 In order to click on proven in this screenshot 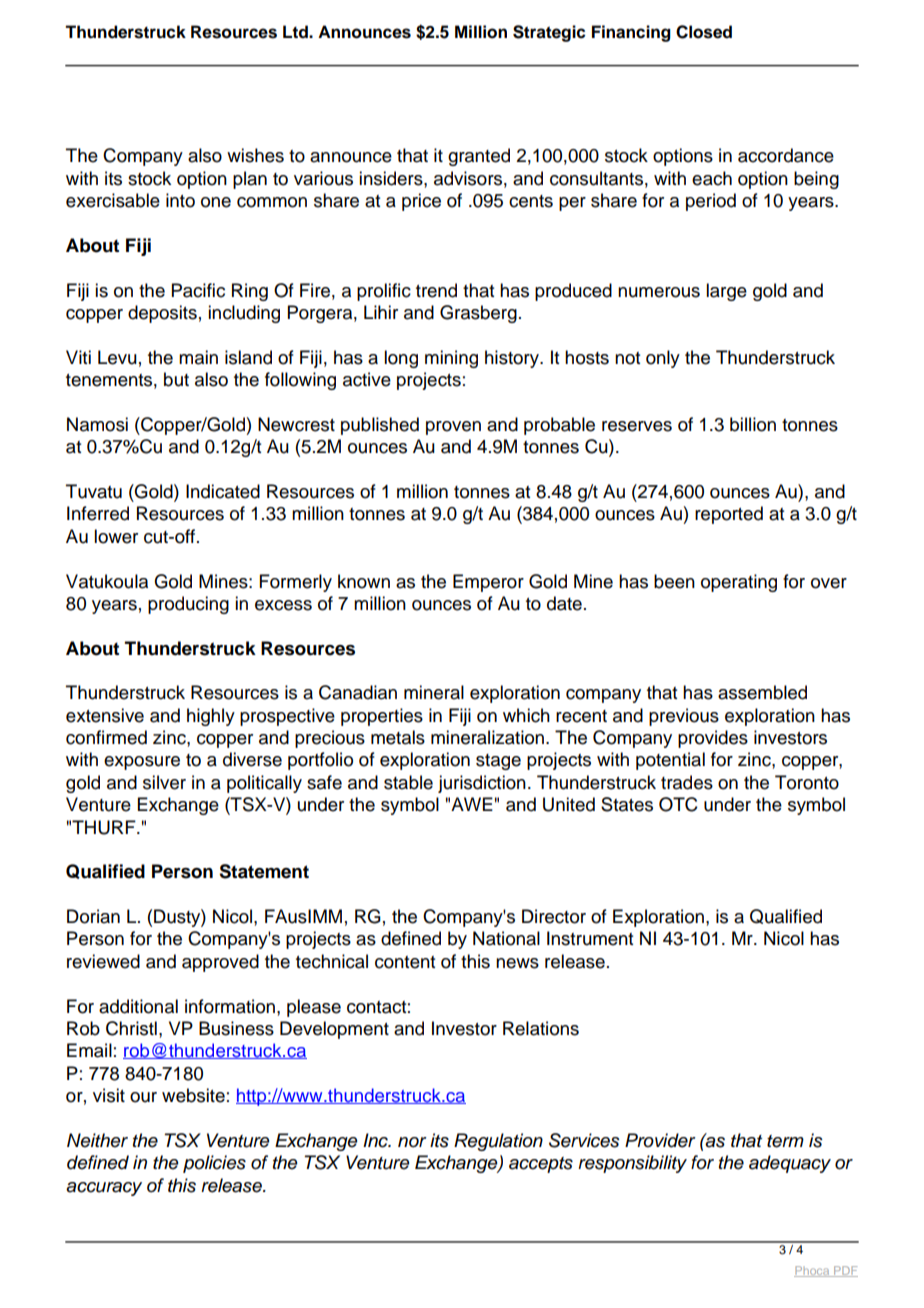, I will do `click(453, 428)`.
